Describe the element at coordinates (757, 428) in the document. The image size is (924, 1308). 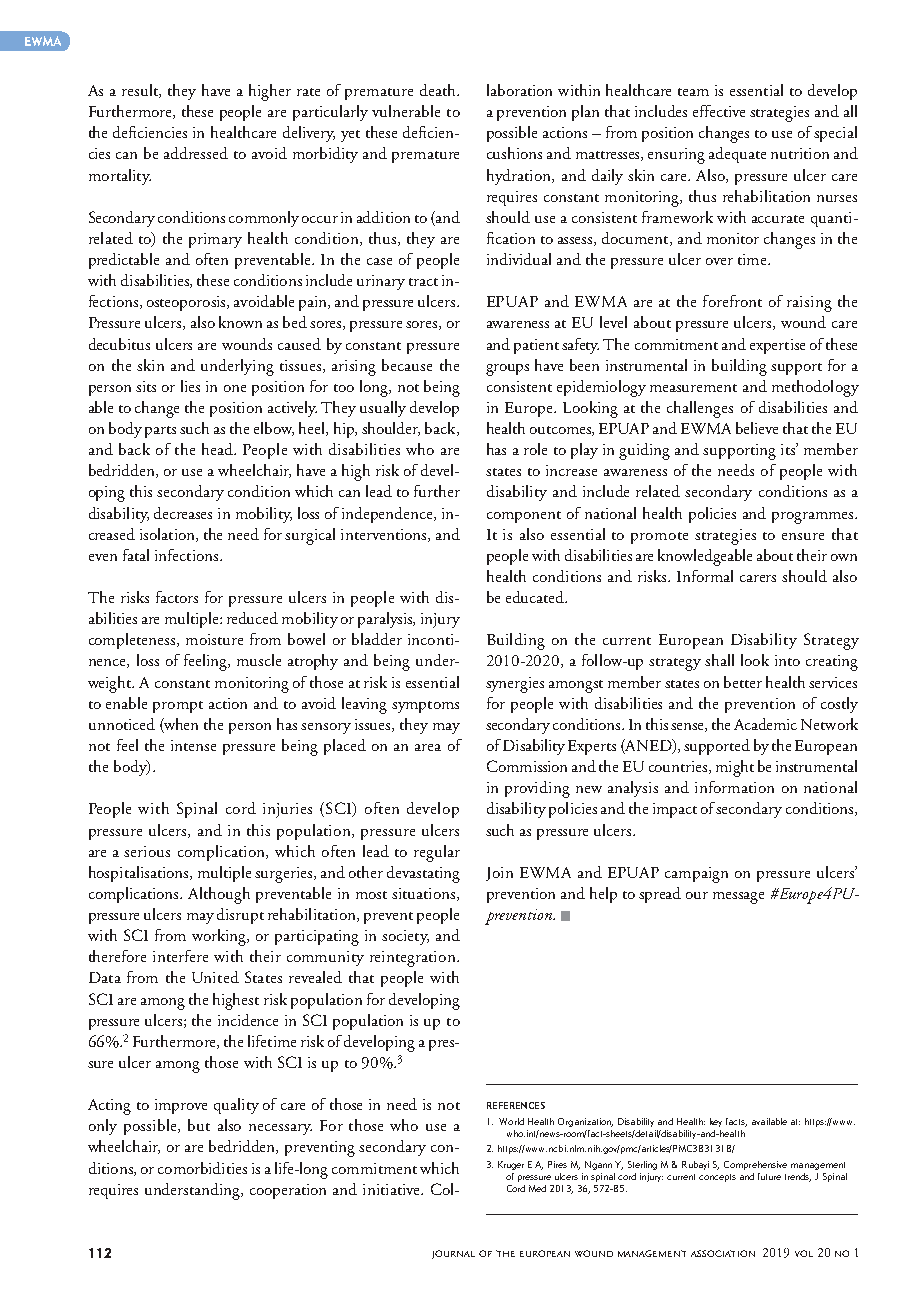
I see `believe` at that location.
